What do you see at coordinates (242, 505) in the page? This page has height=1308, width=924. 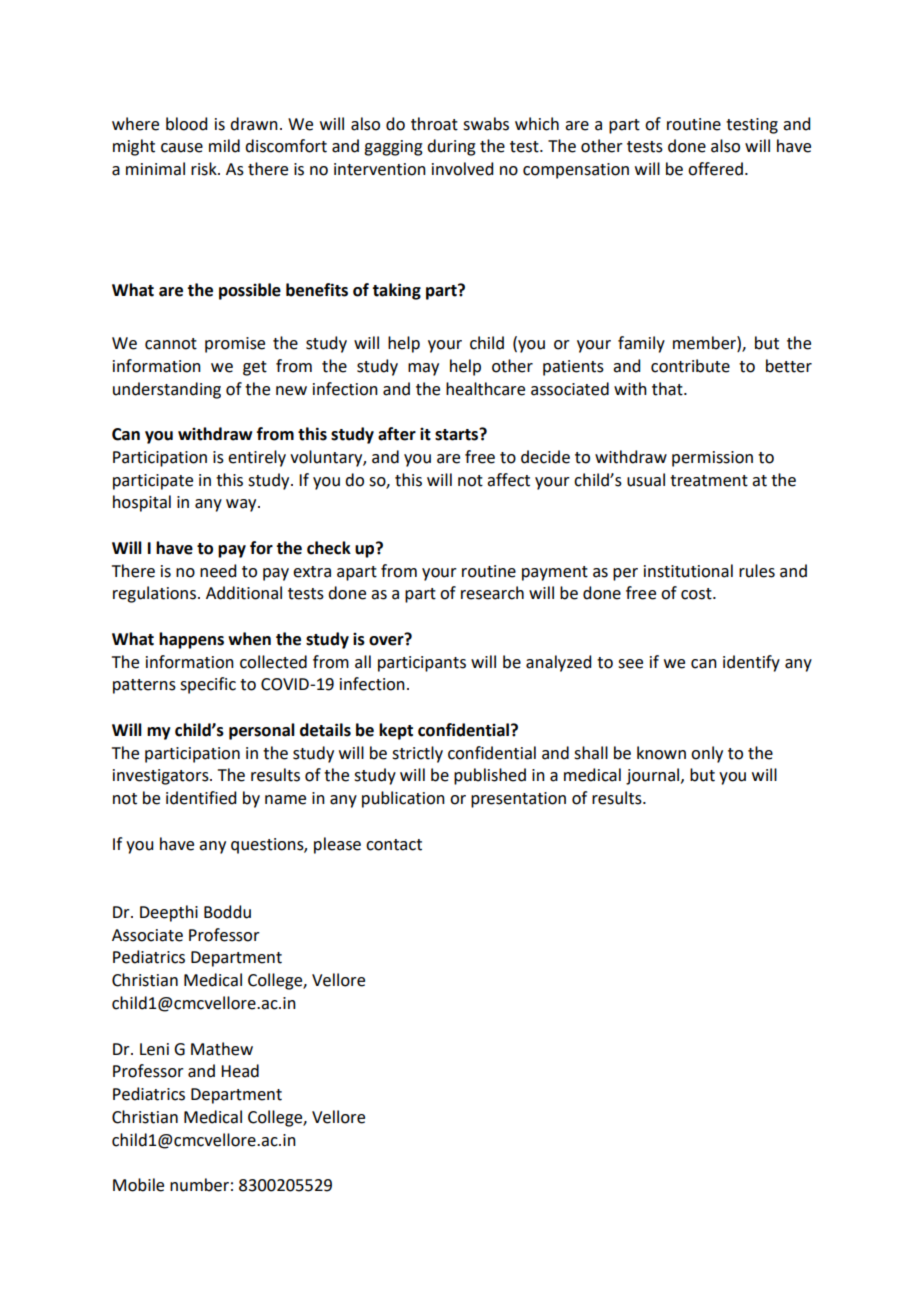 I see `way` at bounding box center [242, 505].
